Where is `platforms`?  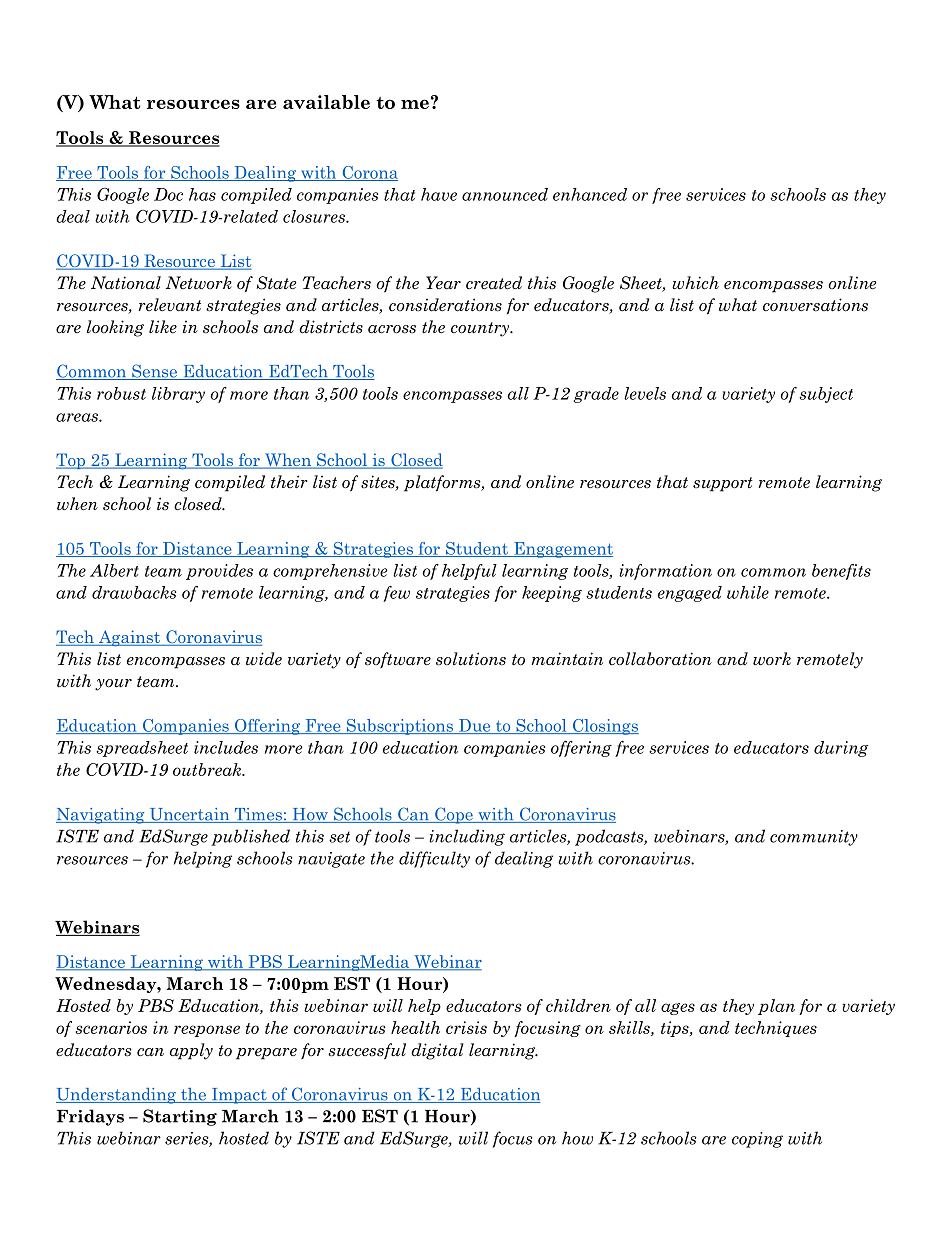
platforms is located at coordinates (443, 483).
